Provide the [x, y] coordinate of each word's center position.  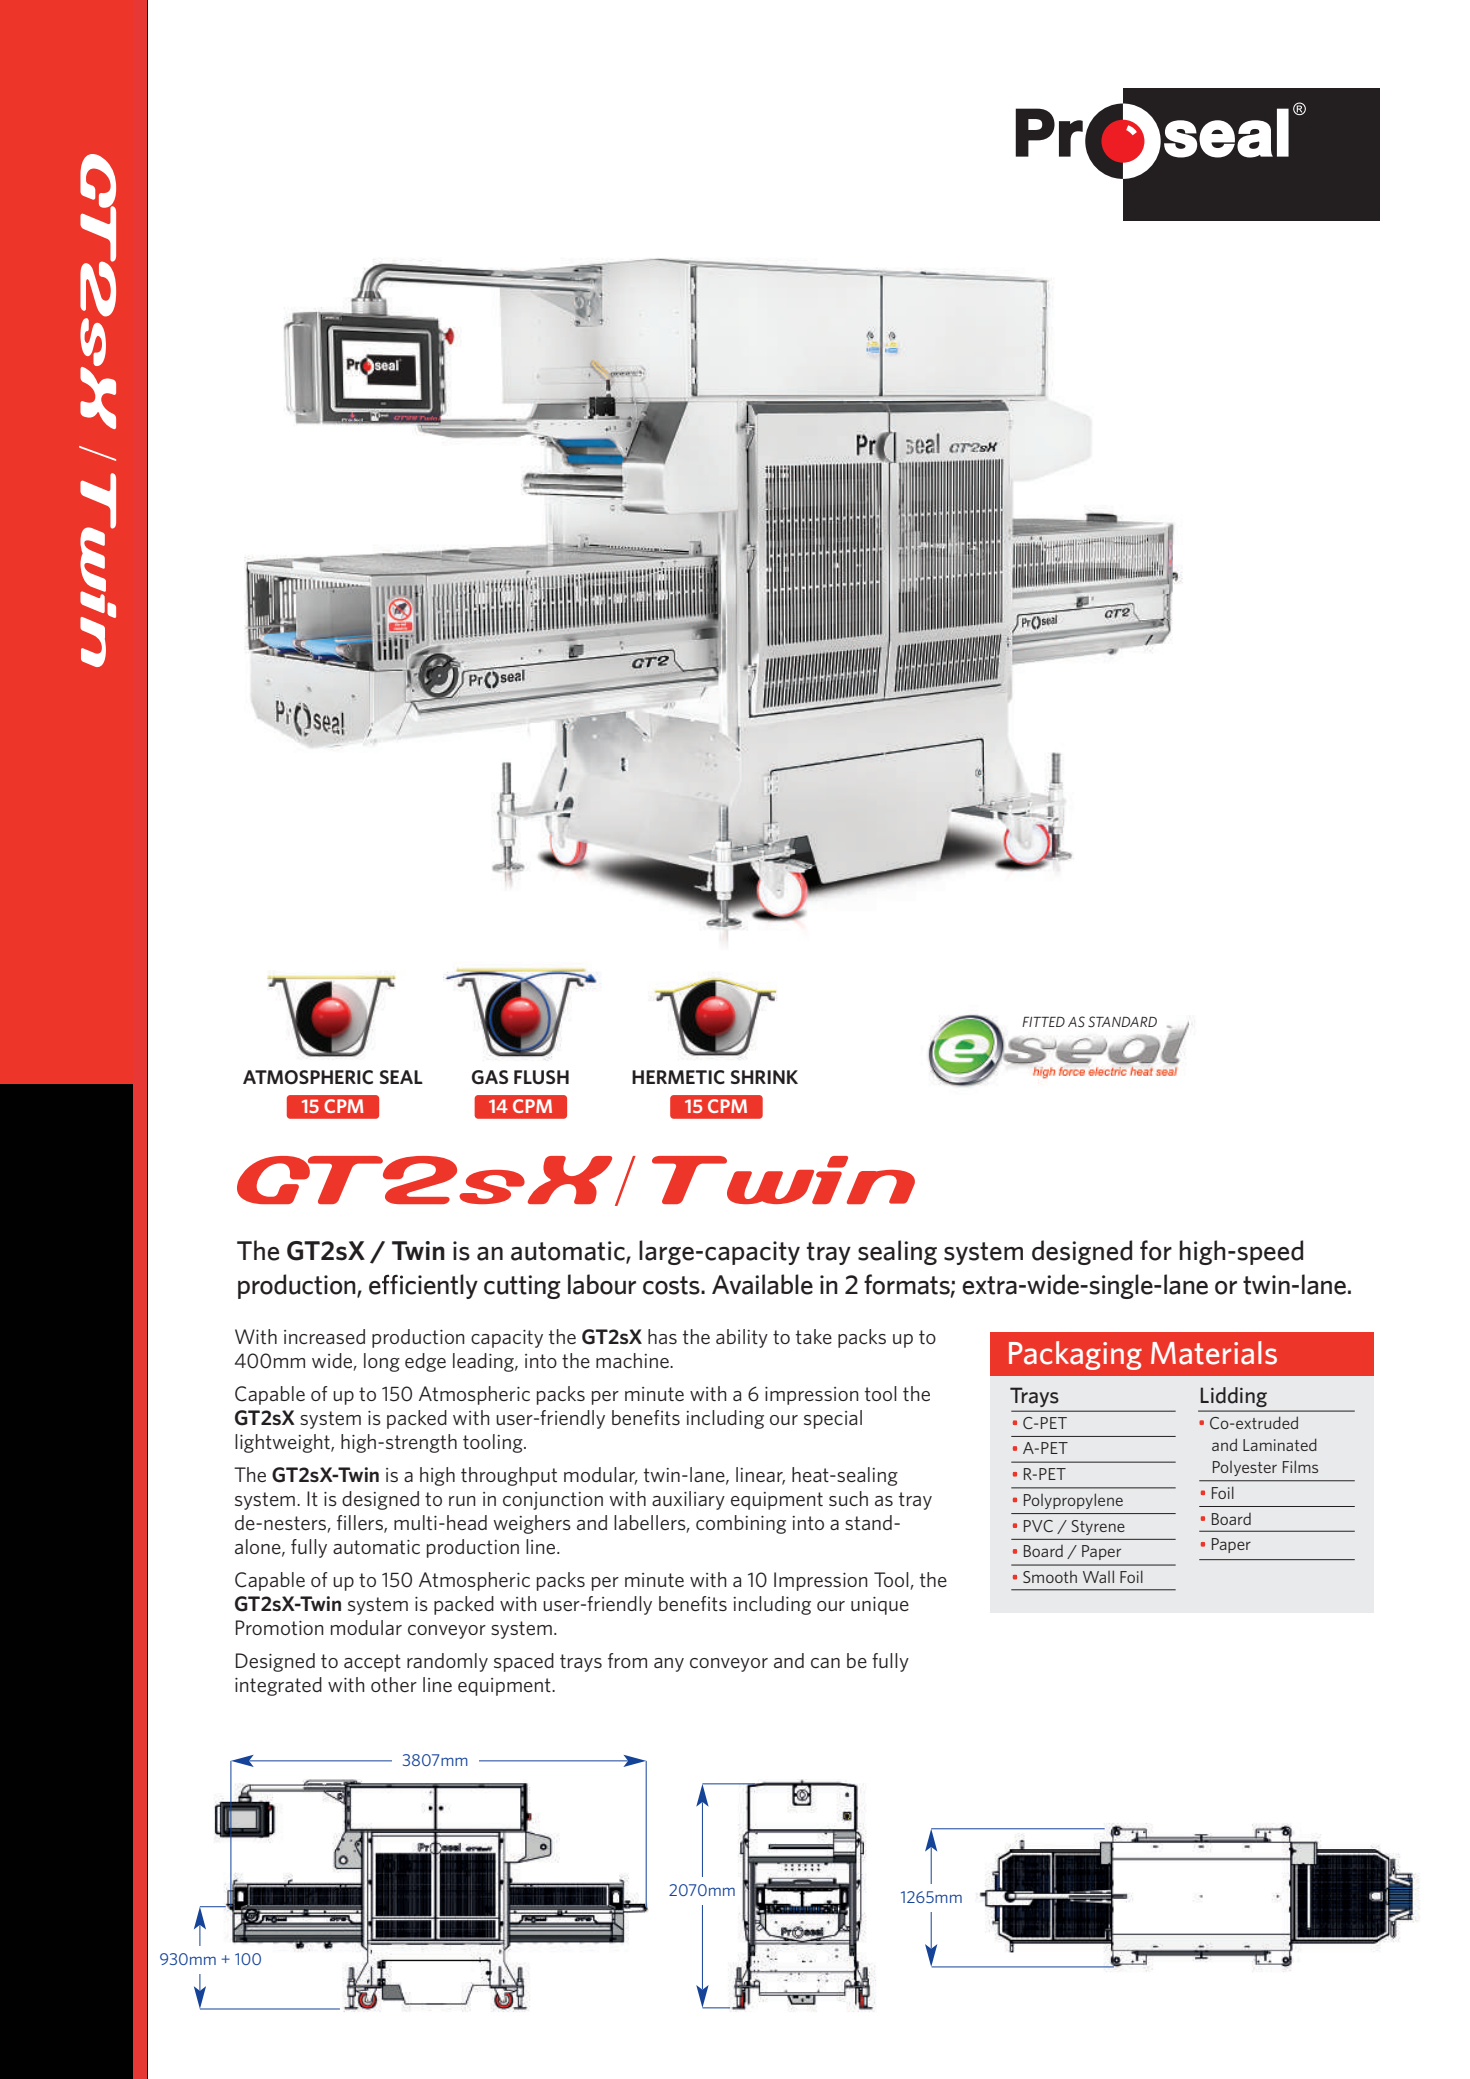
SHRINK [764, 1077]
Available [762, 1284]
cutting [522, 1287]
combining [741, 1524]
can [825, 1663]
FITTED [1043, 1022]
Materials [1214, 1353]
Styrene [1098, 1527]
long [382, 1362]
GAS [490, 1077]
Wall [1098, 1576]
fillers [361, 1524]
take [814, 1336]
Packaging [1075, 1355]
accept [372, 1663]
